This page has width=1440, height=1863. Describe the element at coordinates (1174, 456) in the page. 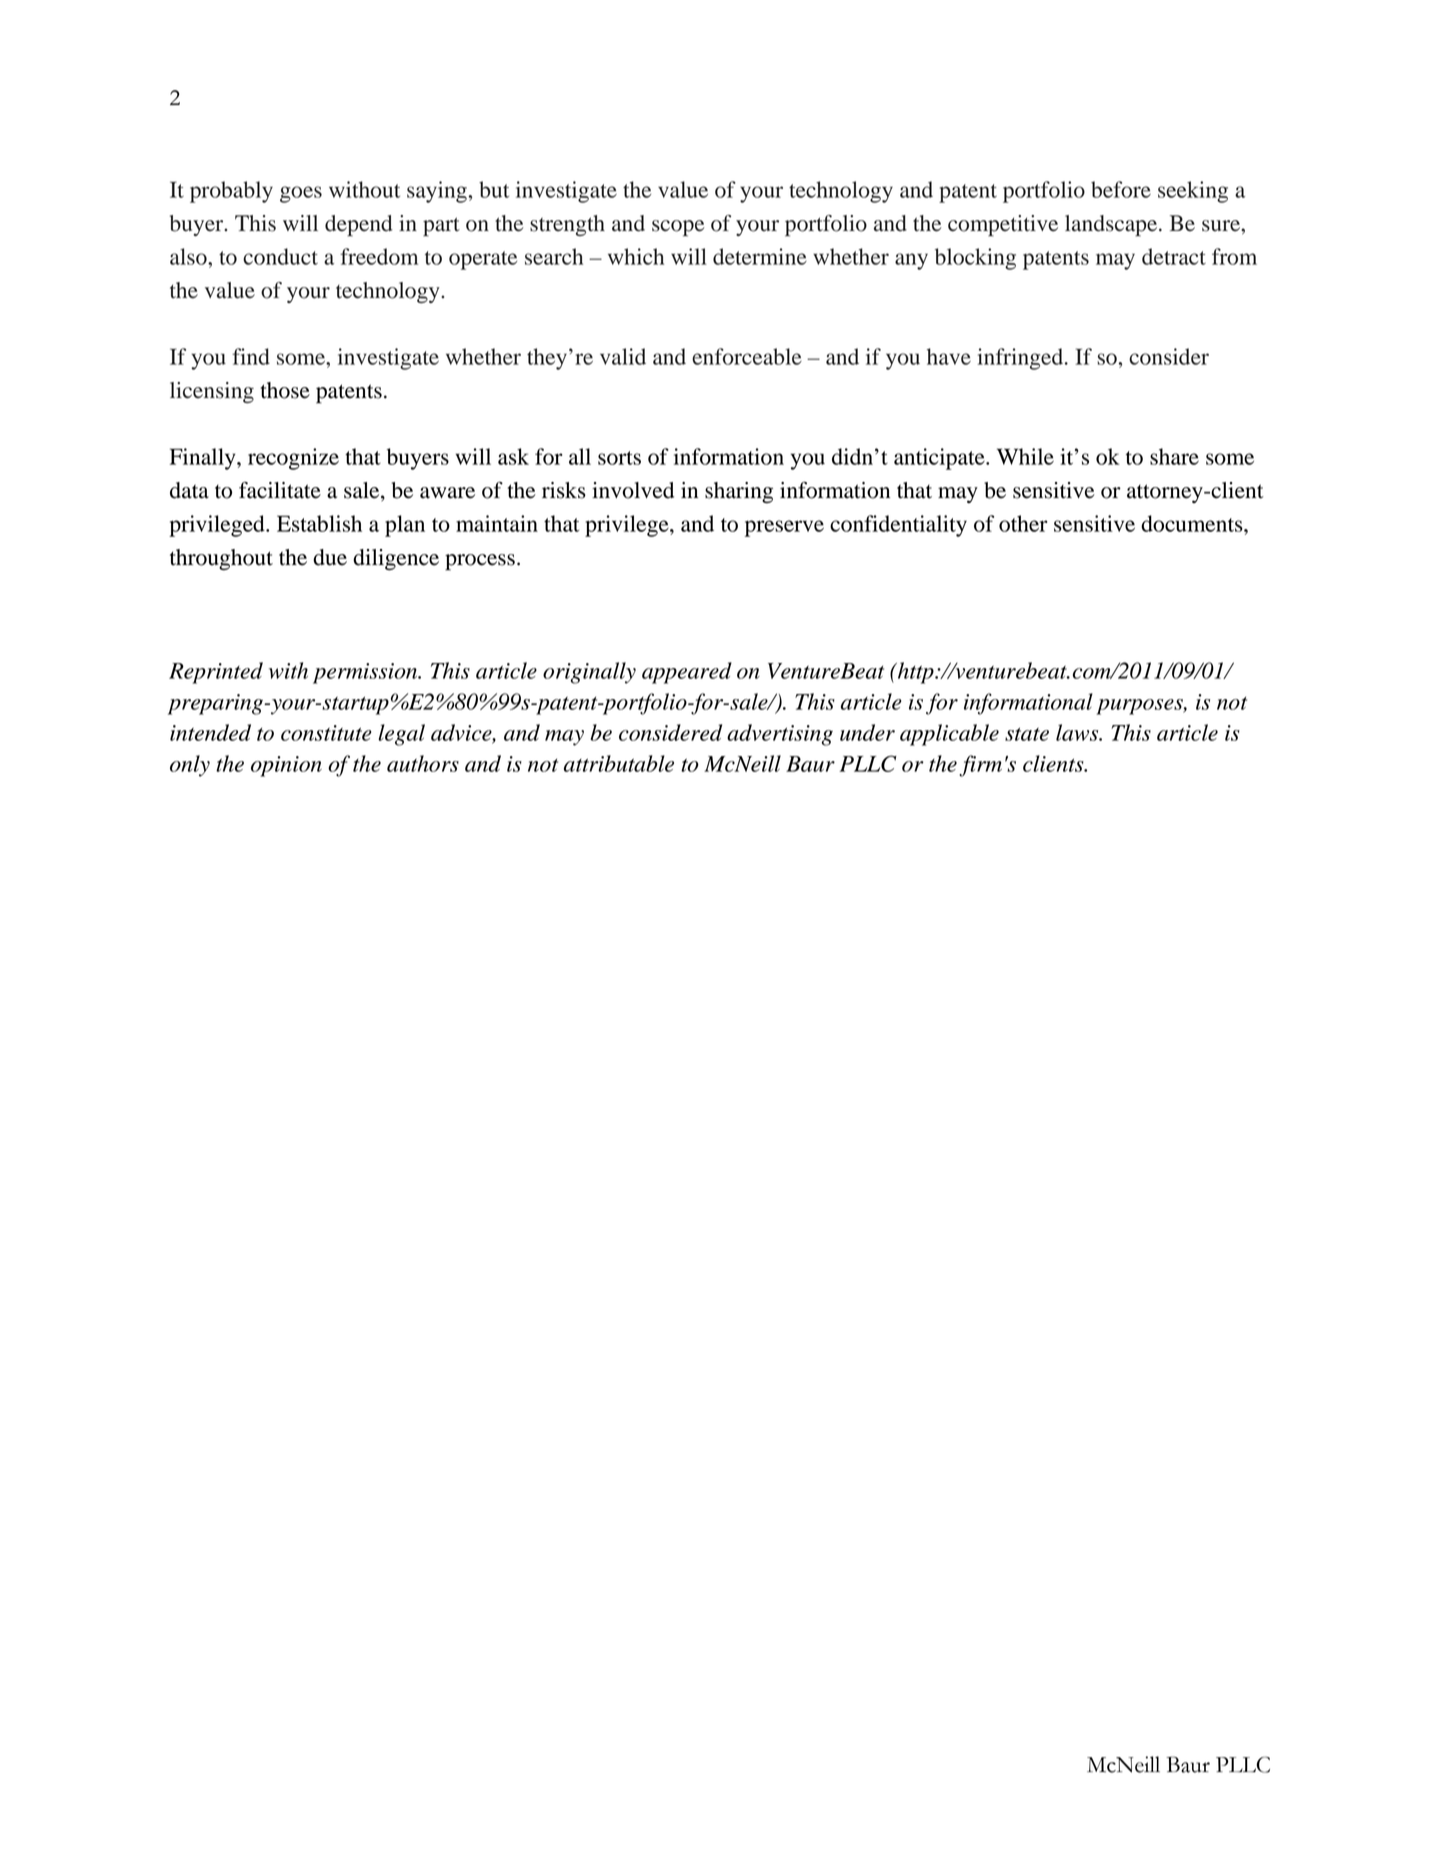

I see `share` at that location.
